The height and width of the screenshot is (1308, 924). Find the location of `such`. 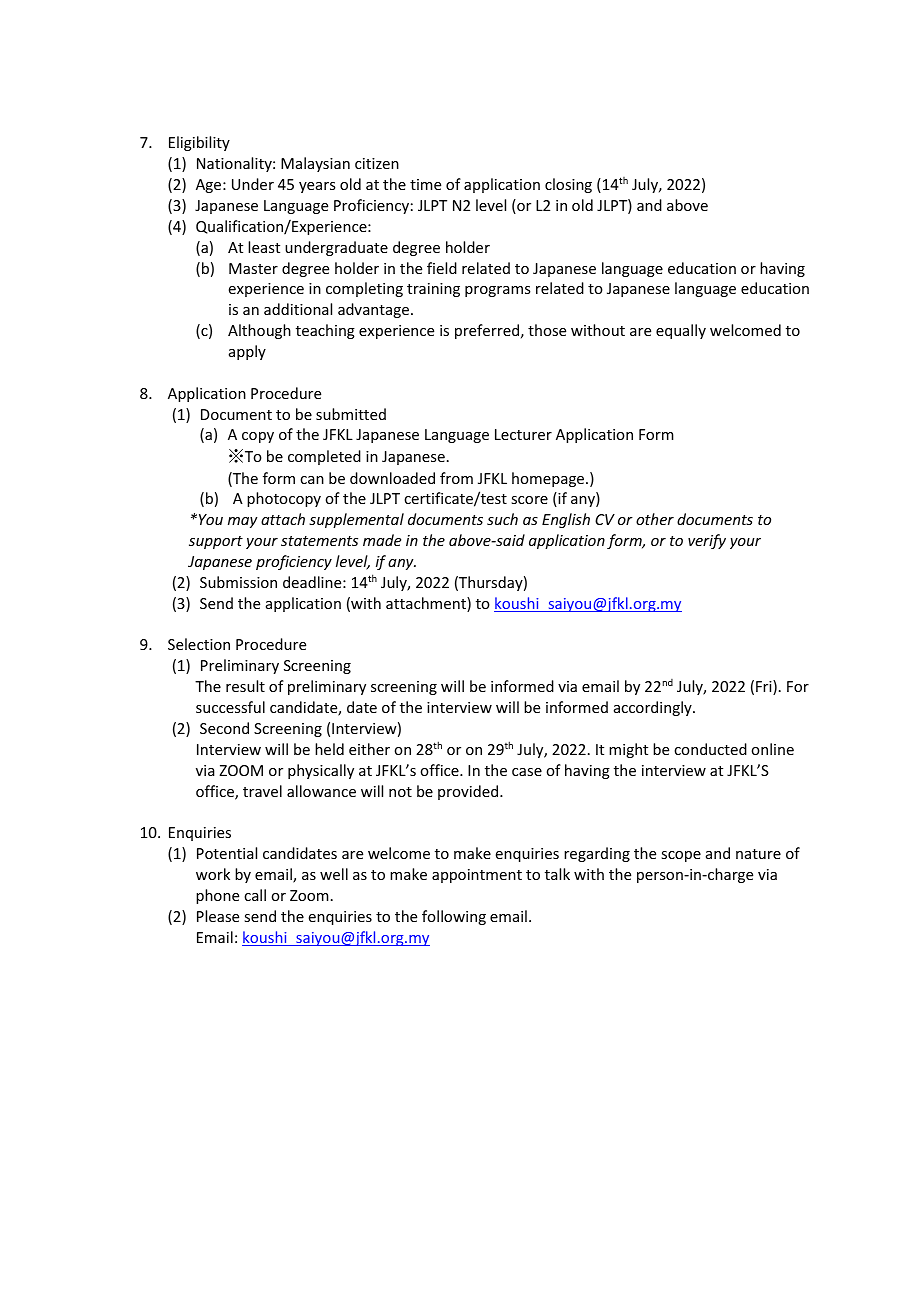

such is located at coordinates (502, 519).
